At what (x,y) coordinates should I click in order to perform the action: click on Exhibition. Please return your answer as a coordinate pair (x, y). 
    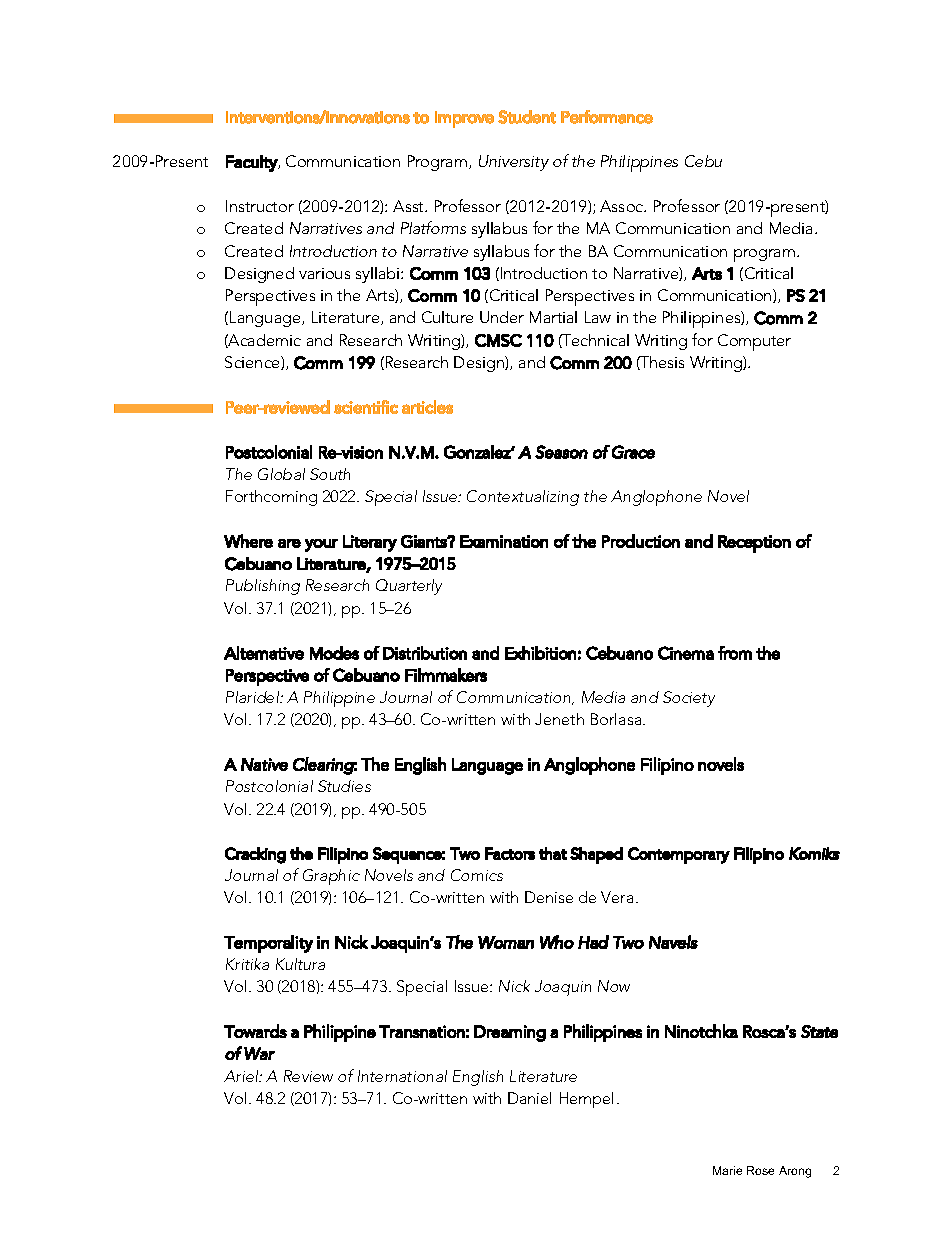
    Looking at the image, I should click on (540, 653).
